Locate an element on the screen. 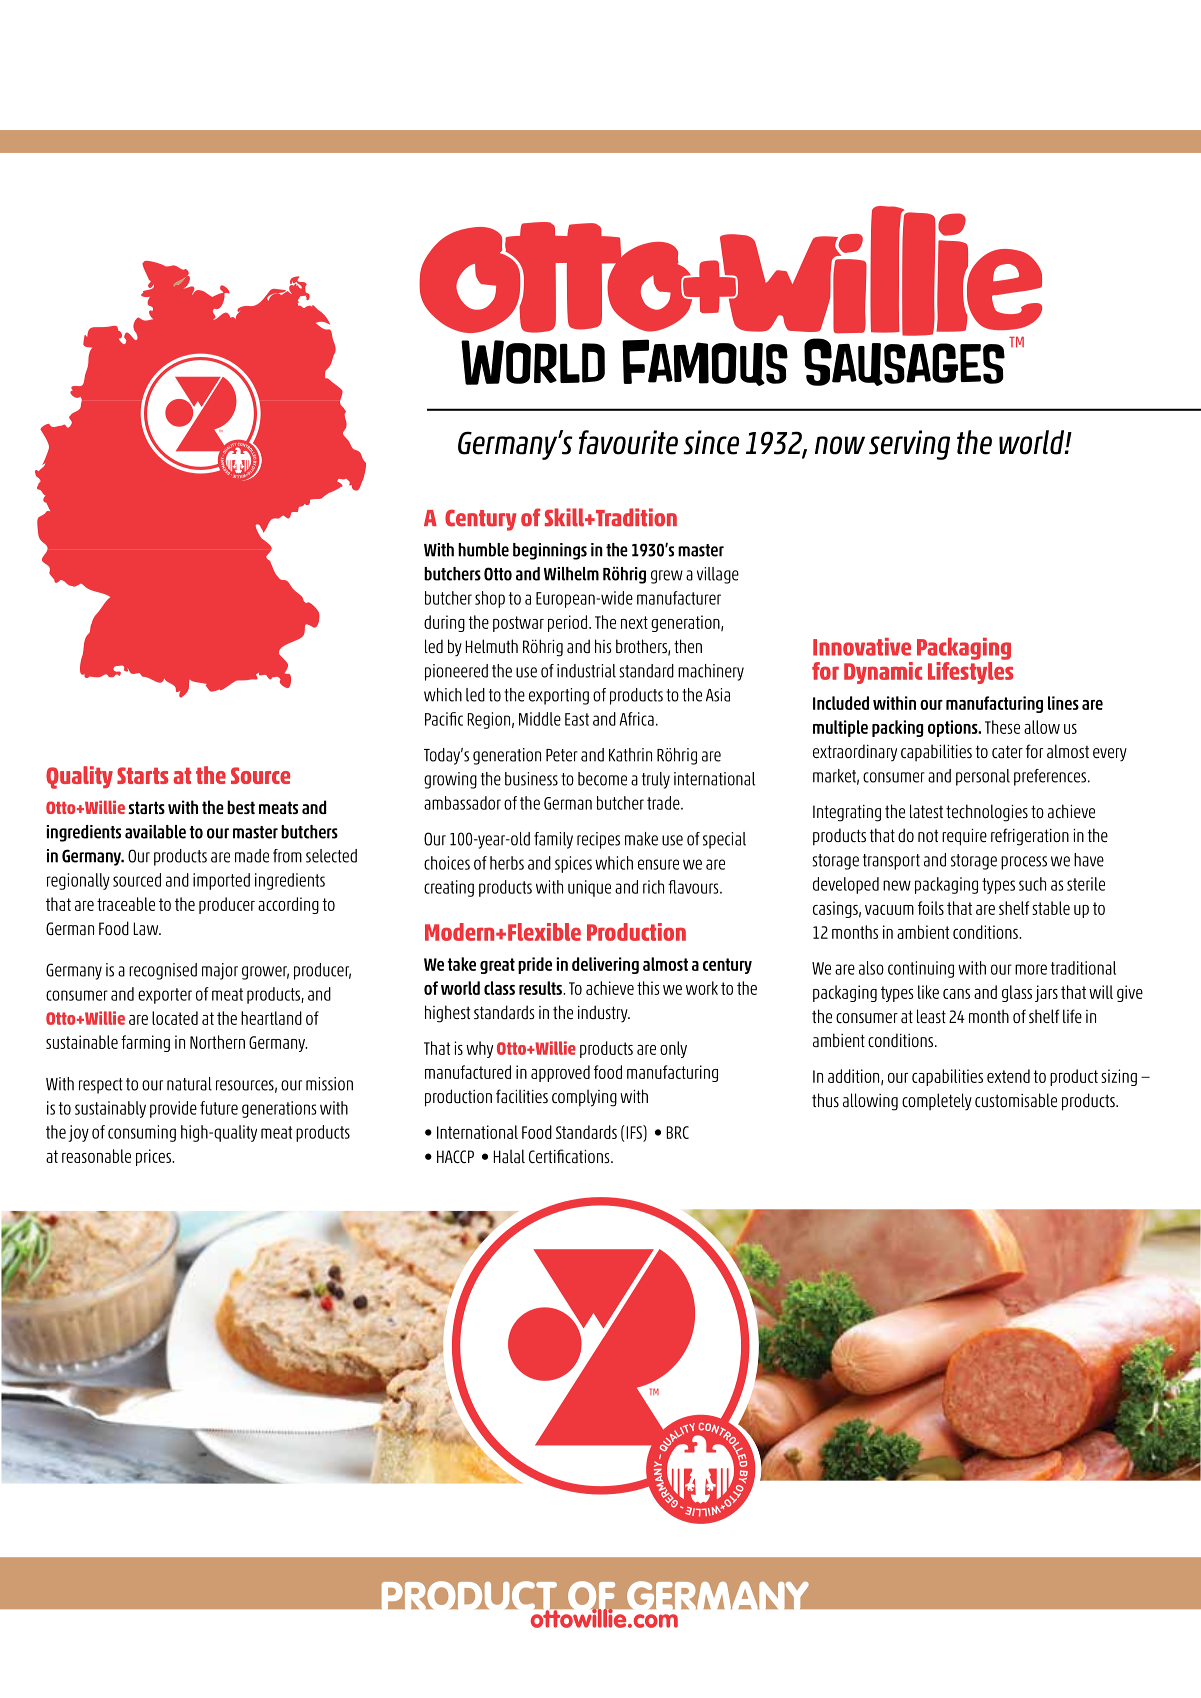 The image size is (1201, 1698). consuming is located at coordinates (142, 1133).
